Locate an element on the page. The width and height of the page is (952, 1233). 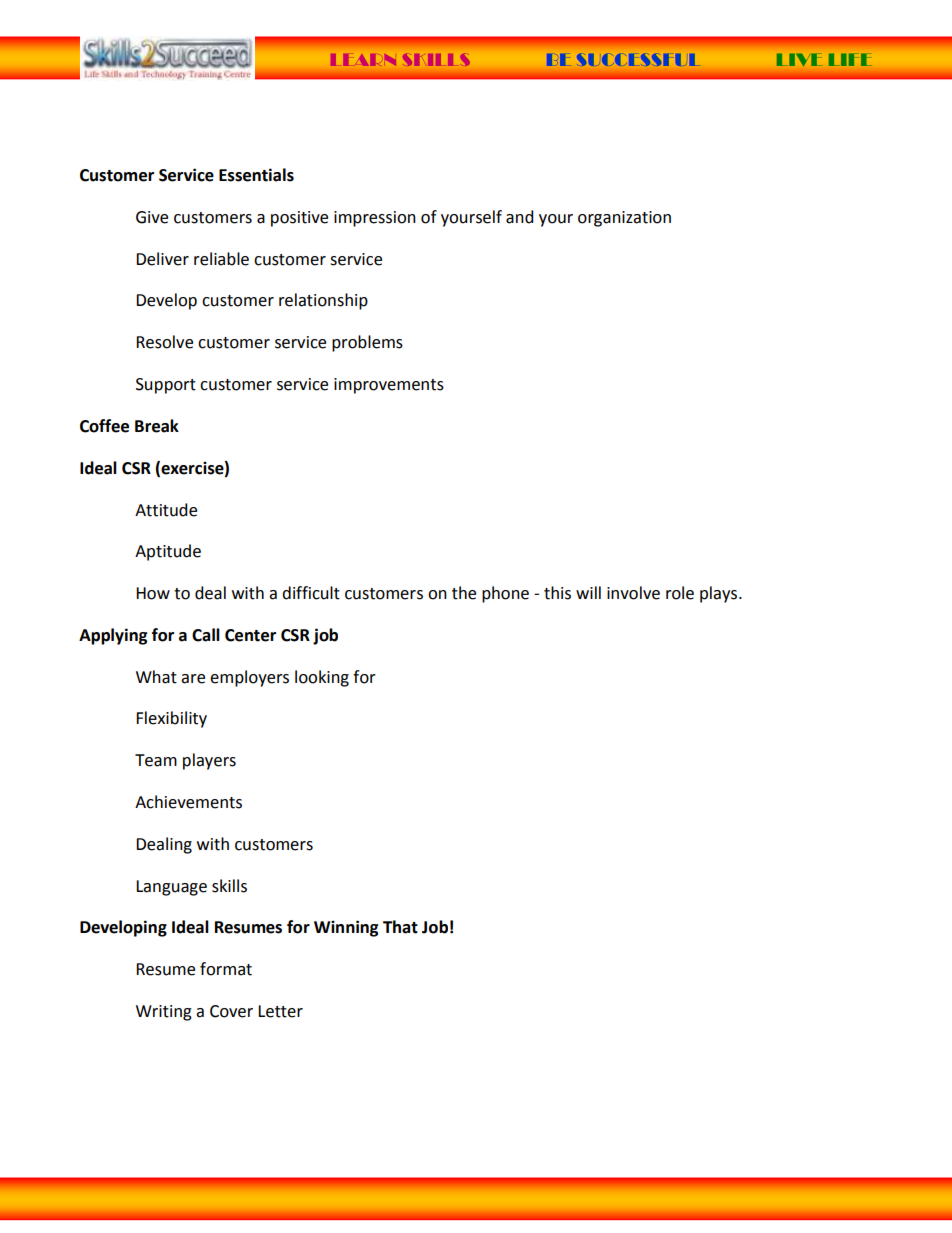
phone is located at coordinates (505, 594).
